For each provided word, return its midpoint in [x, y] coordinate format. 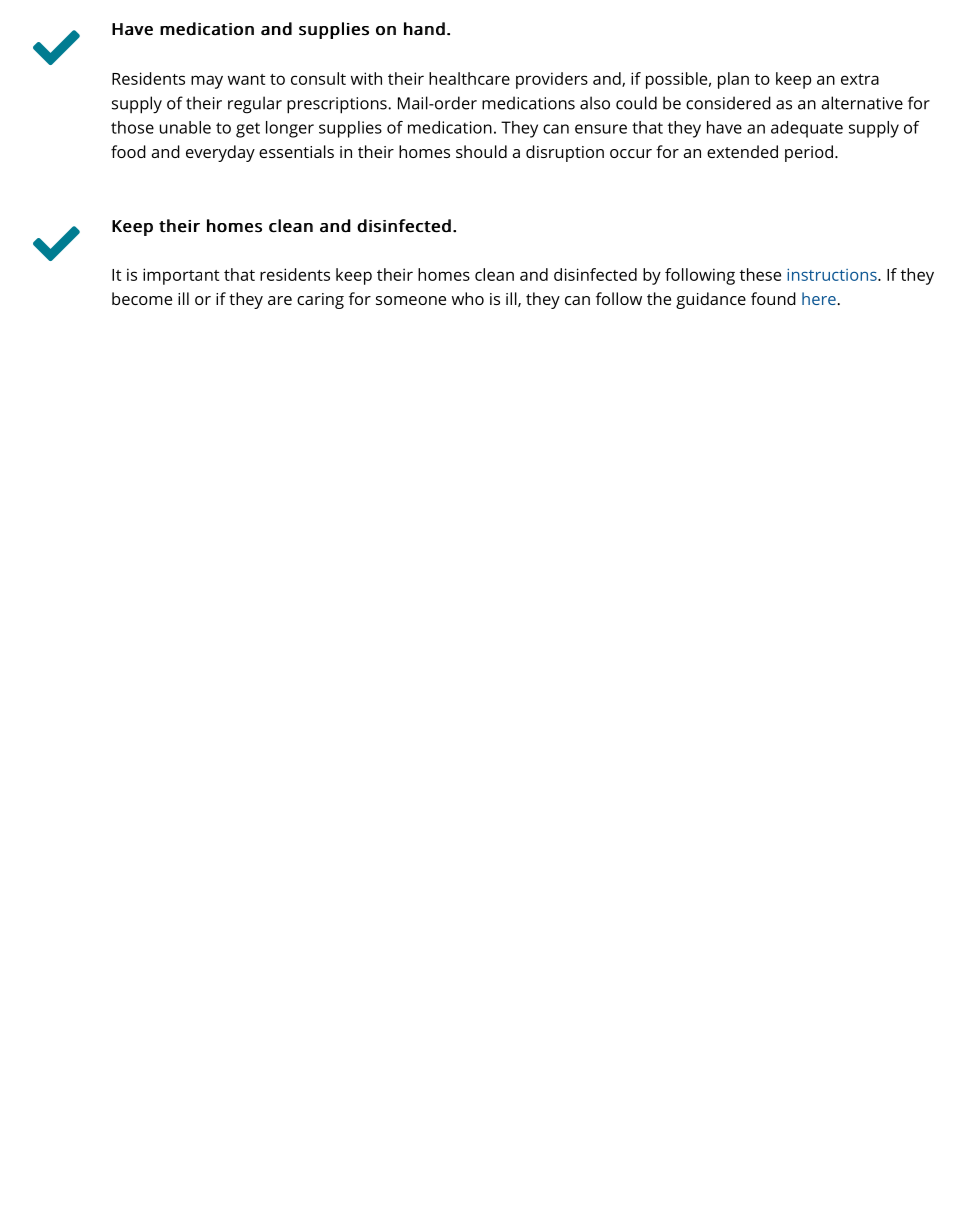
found [773, 298]
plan [733, 80]
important [181, 276]
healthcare [469, 78]
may [207, 82]
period [809, 153]
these [760, 274]
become [142, 298]
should [481, 151]
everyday [220, 153]
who [468, 298]
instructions [833, 274]
